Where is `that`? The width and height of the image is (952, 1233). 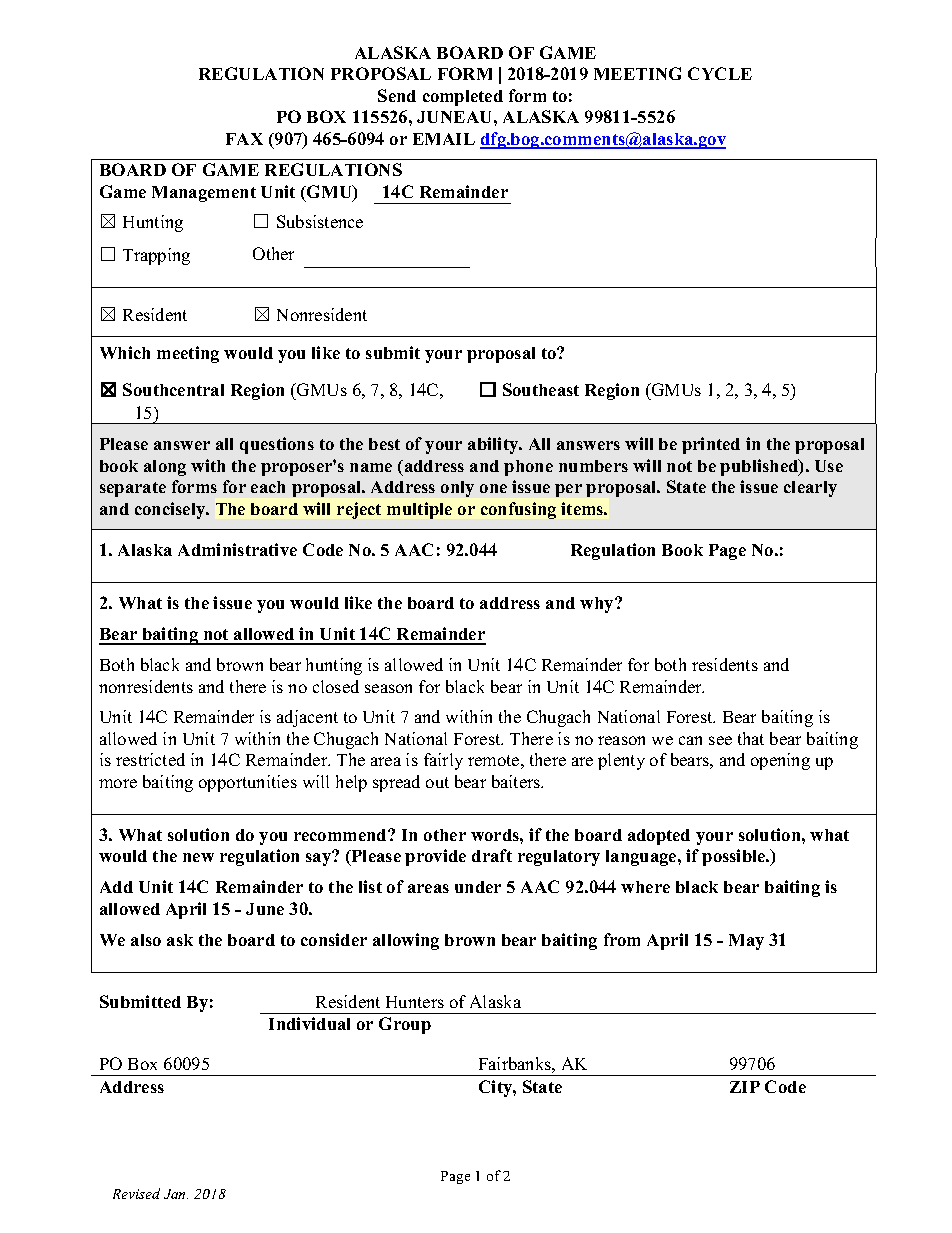 that is located at coordinates (751, 738).
